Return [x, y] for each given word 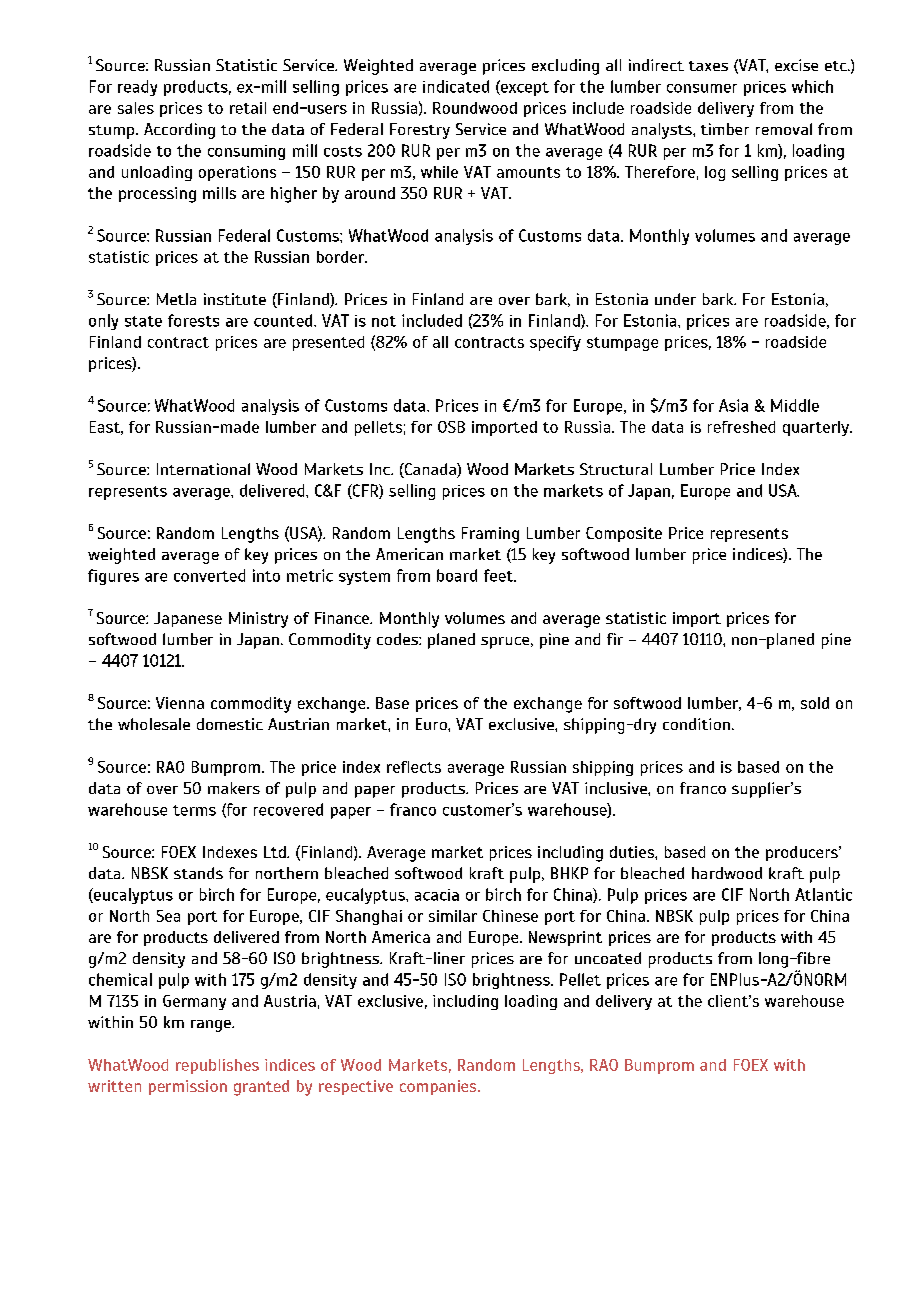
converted [209, 575]
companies [439, 1087]
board [457, 575]
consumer [702, 88]
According [179, 131]
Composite [624, 534]
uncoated [608, 958]
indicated [456, 86]
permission [188, 1087]
